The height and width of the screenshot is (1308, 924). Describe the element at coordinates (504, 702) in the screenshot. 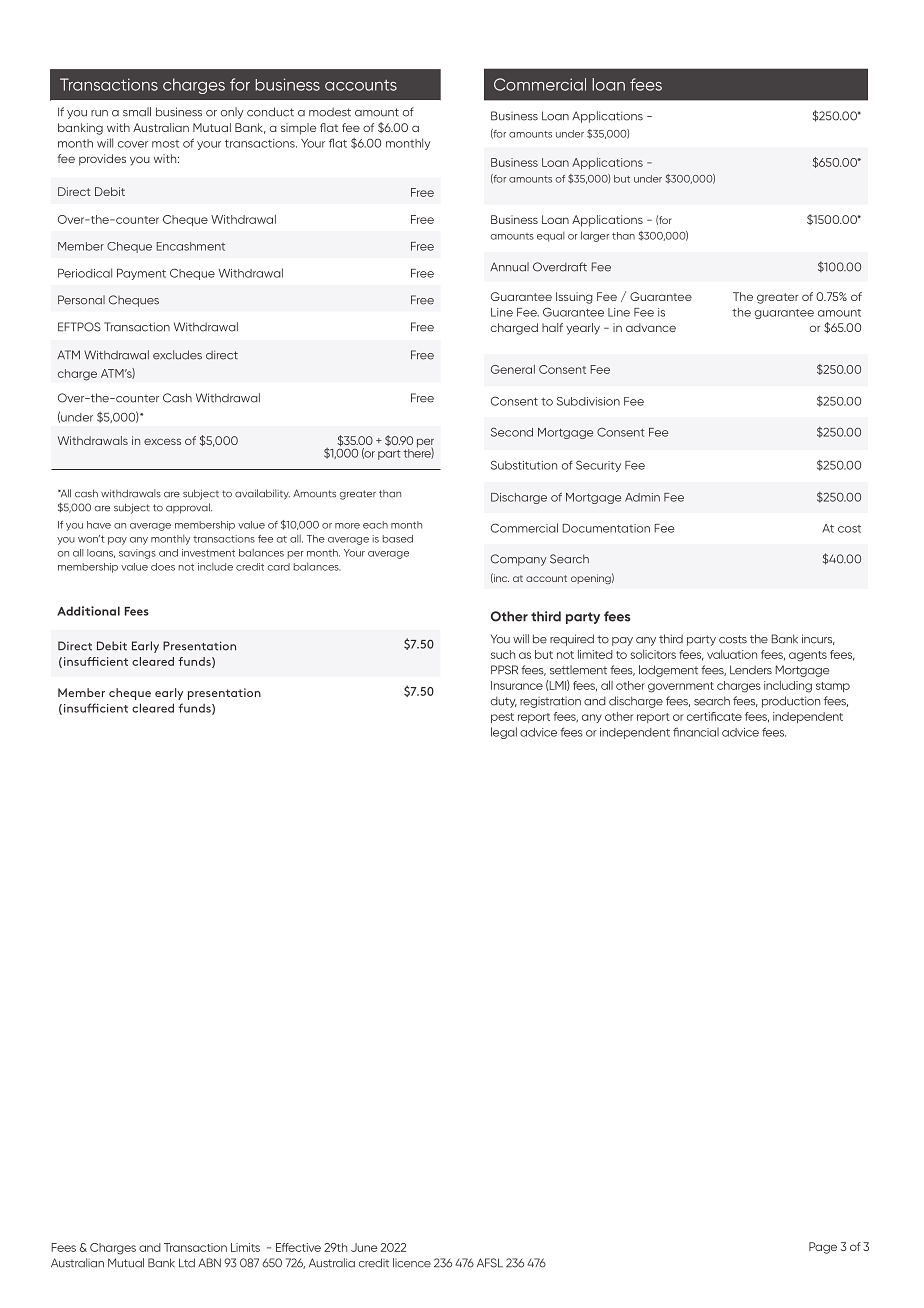

I see `duty` at that location.
